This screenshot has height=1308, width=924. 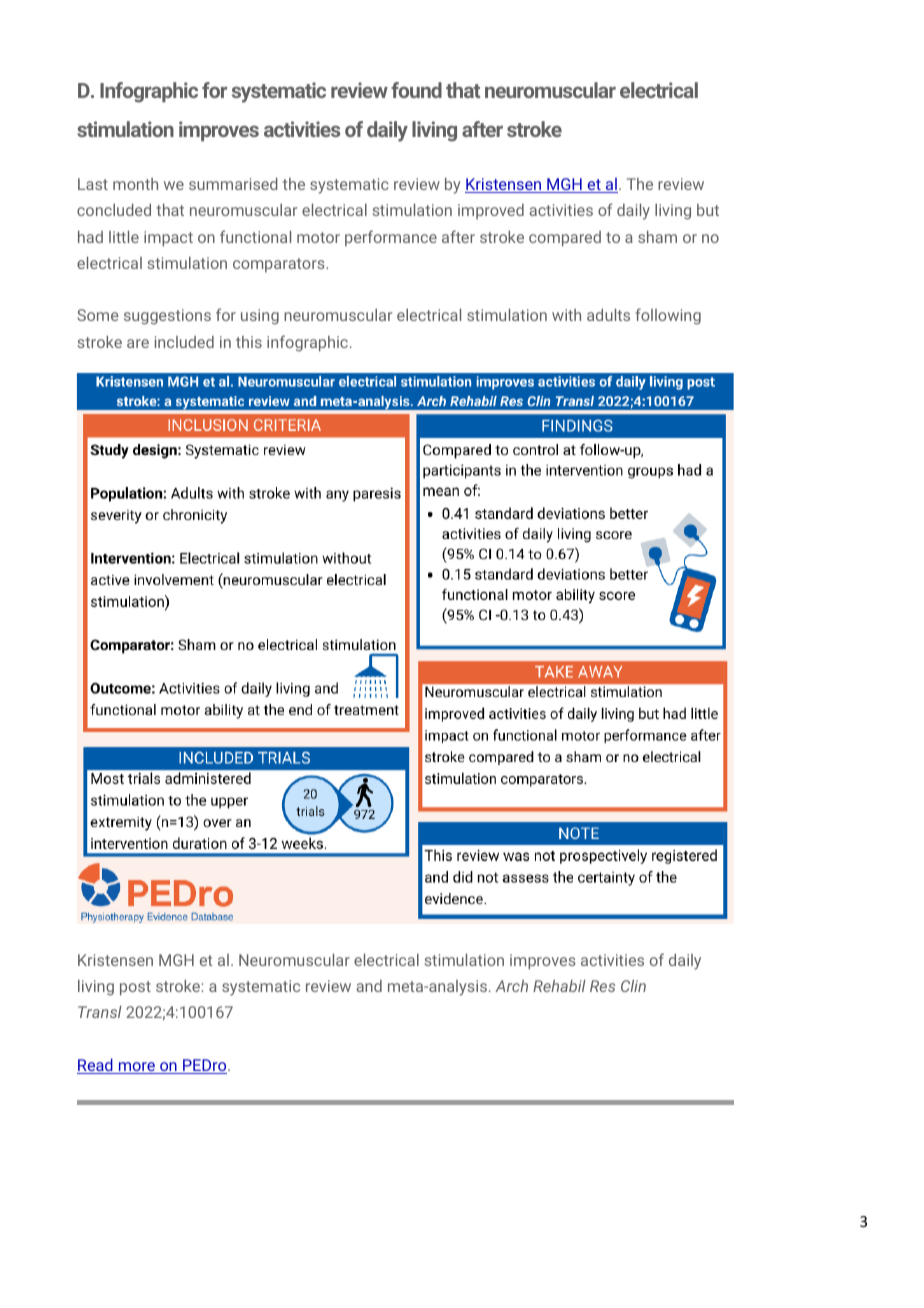 I want to click on month, so click(x=135, y=184).
